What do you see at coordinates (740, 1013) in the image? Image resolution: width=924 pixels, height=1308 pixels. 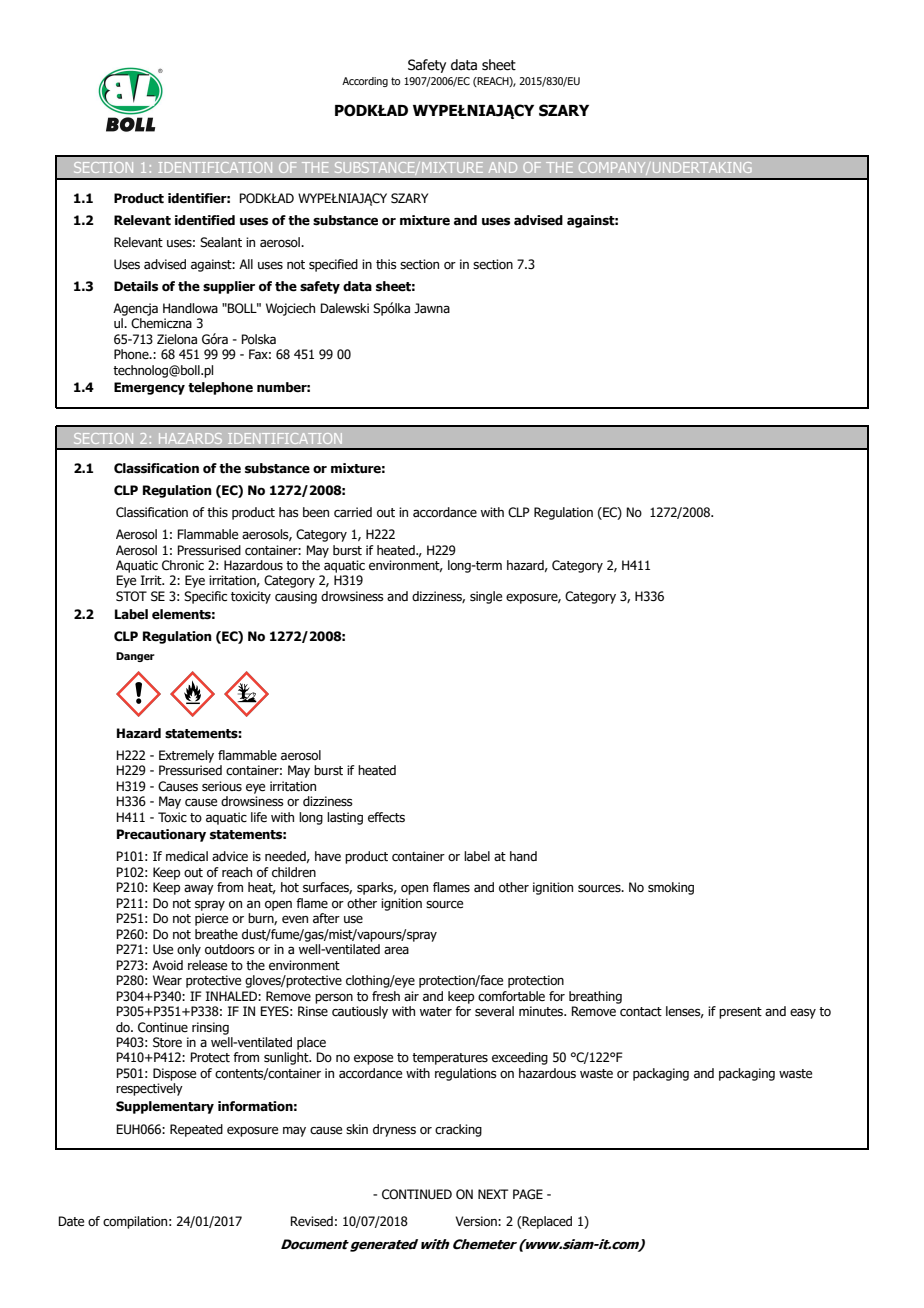 I see `present` at bounding box center [740, 1013].
